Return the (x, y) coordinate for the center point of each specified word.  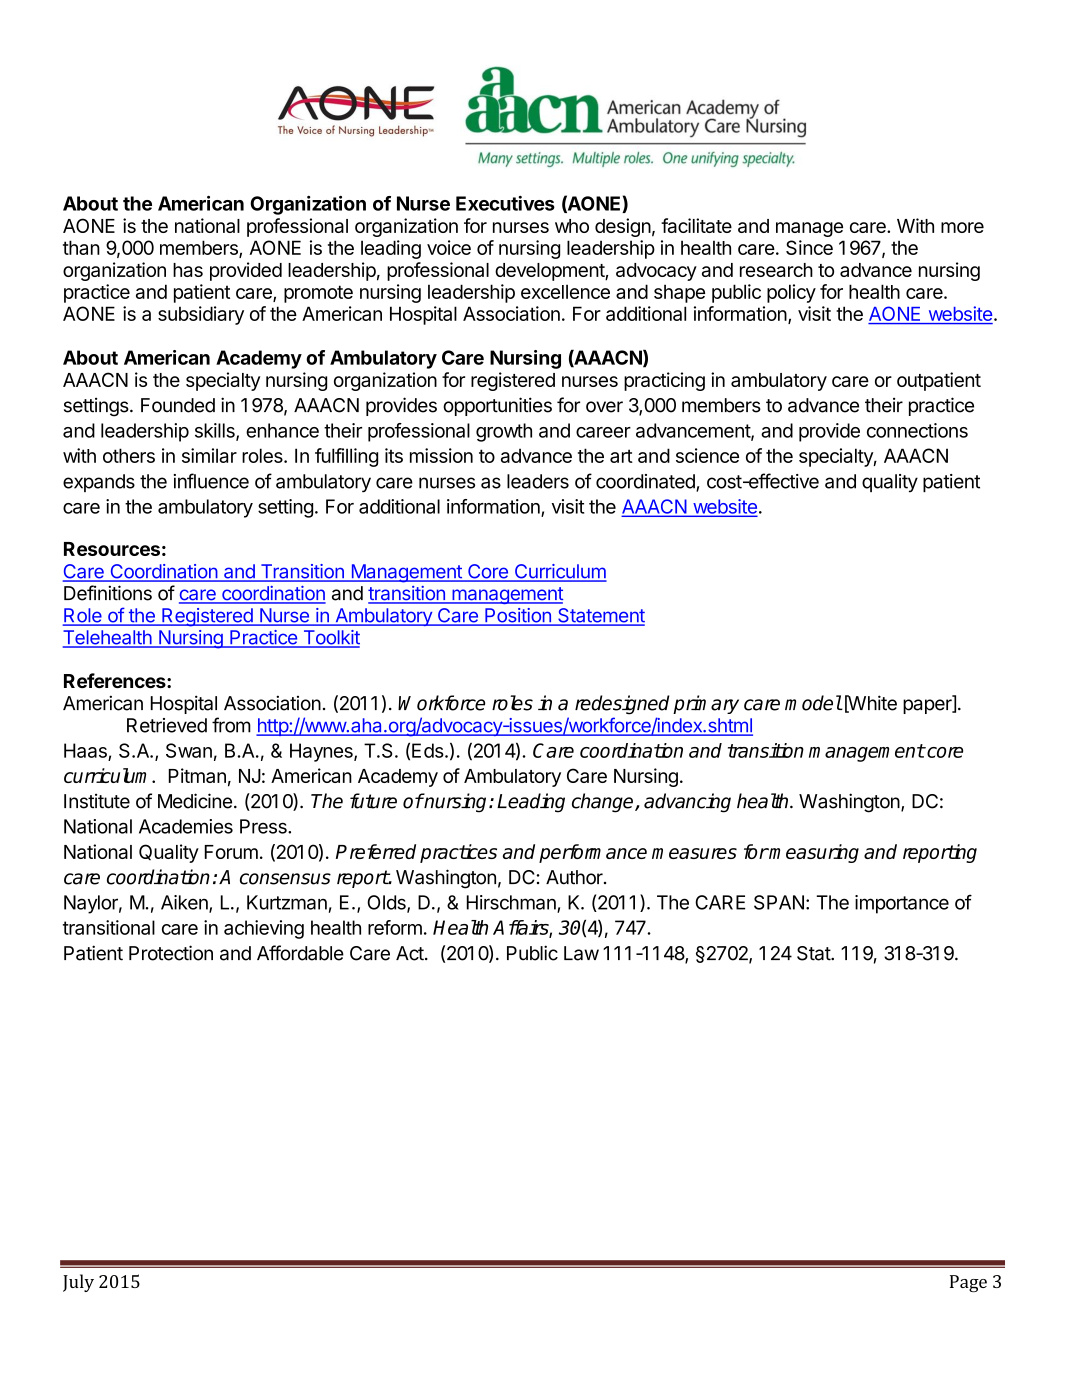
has (188, 270)
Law (581, 953)
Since (809, 247)
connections (917, 430)
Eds (428, 750)
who (572, 226)
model (813, 703)
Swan (189, 750)
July (78, 1283)
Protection (171, 953)
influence (211, 481)
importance (902, 904)
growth (504, 432)
